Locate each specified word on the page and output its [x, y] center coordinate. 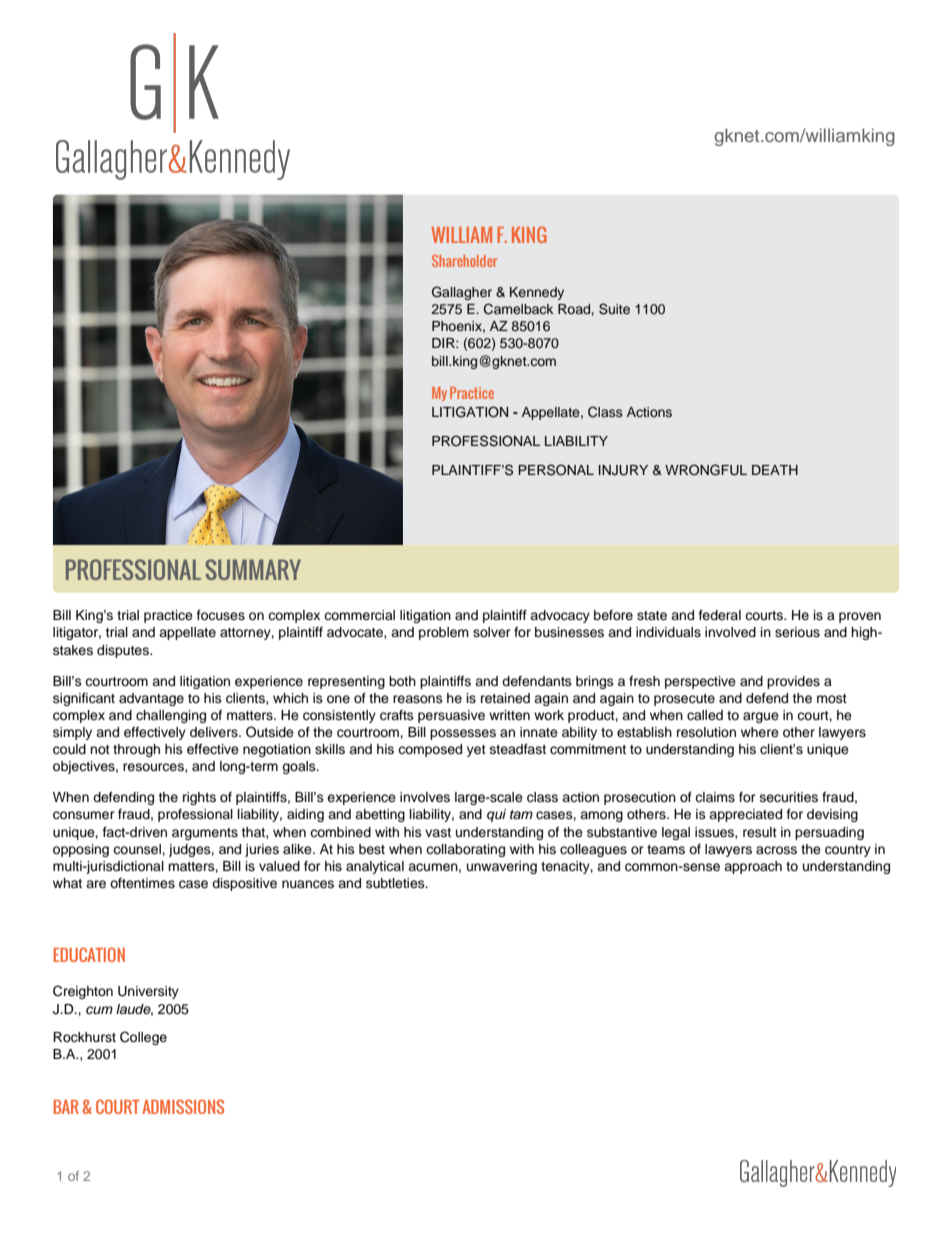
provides [793, 682]
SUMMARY [253, 569]
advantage [151, 699]
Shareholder [464, 261]
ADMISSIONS [183, 1106]
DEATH [775, 470]
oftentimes [142, 883]
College [143, 1038]
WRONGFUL [706, 470]
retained [505, 698]
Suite [614, 309]
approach [753, 867]
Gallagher [462, 293]
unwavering [502, 867]
